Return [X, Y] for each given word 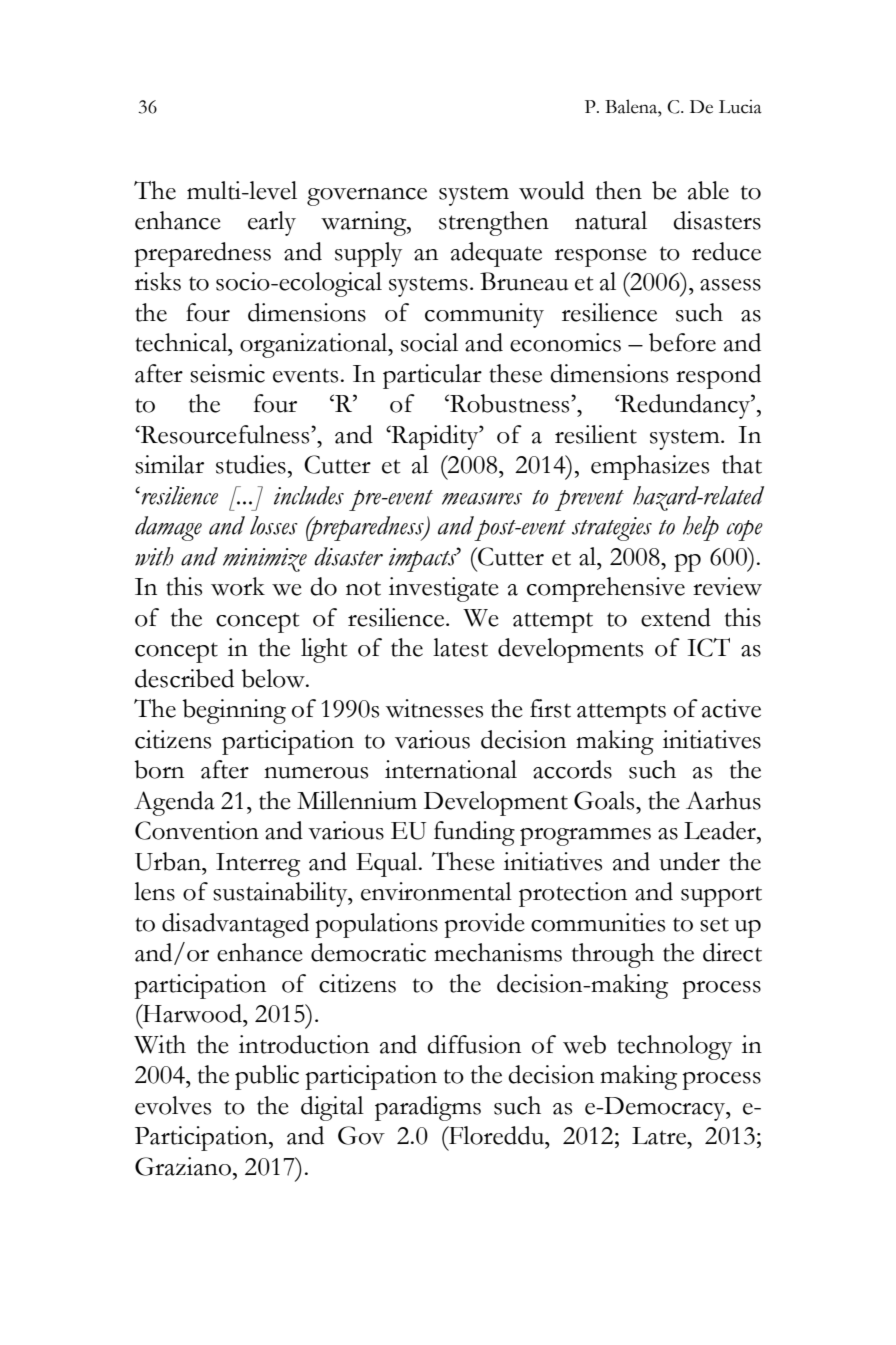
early [272, 223]
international [451, 769]
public [267, 1077]
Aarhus [723, 800]
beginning [234, 711]
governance [367, 197]
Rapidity [435, 437]
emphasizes [650, 467]
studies [251, 464]
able [708, 190]
